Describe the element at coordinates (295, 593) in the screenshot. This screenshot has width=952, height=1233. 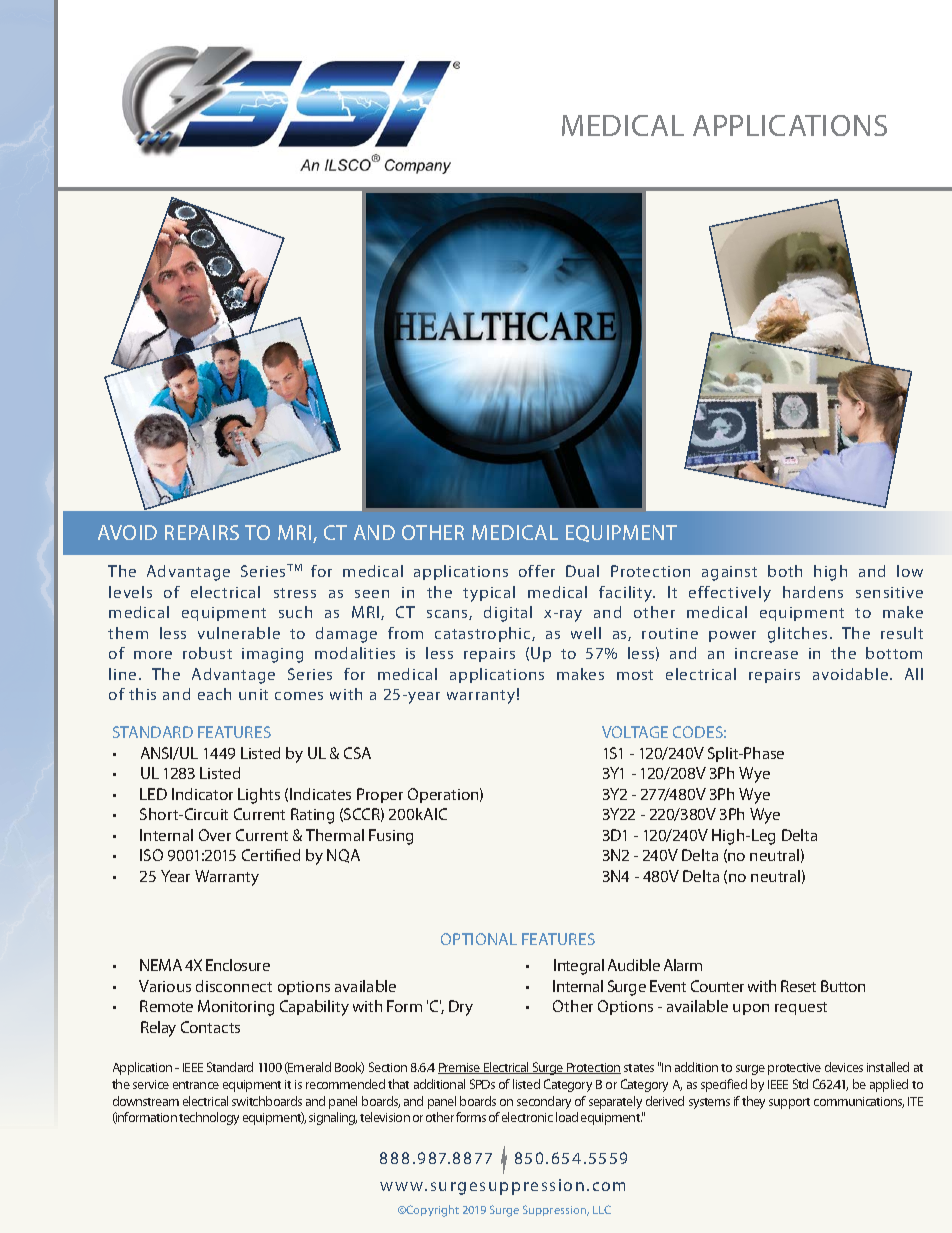
I see `stress` at that location.
